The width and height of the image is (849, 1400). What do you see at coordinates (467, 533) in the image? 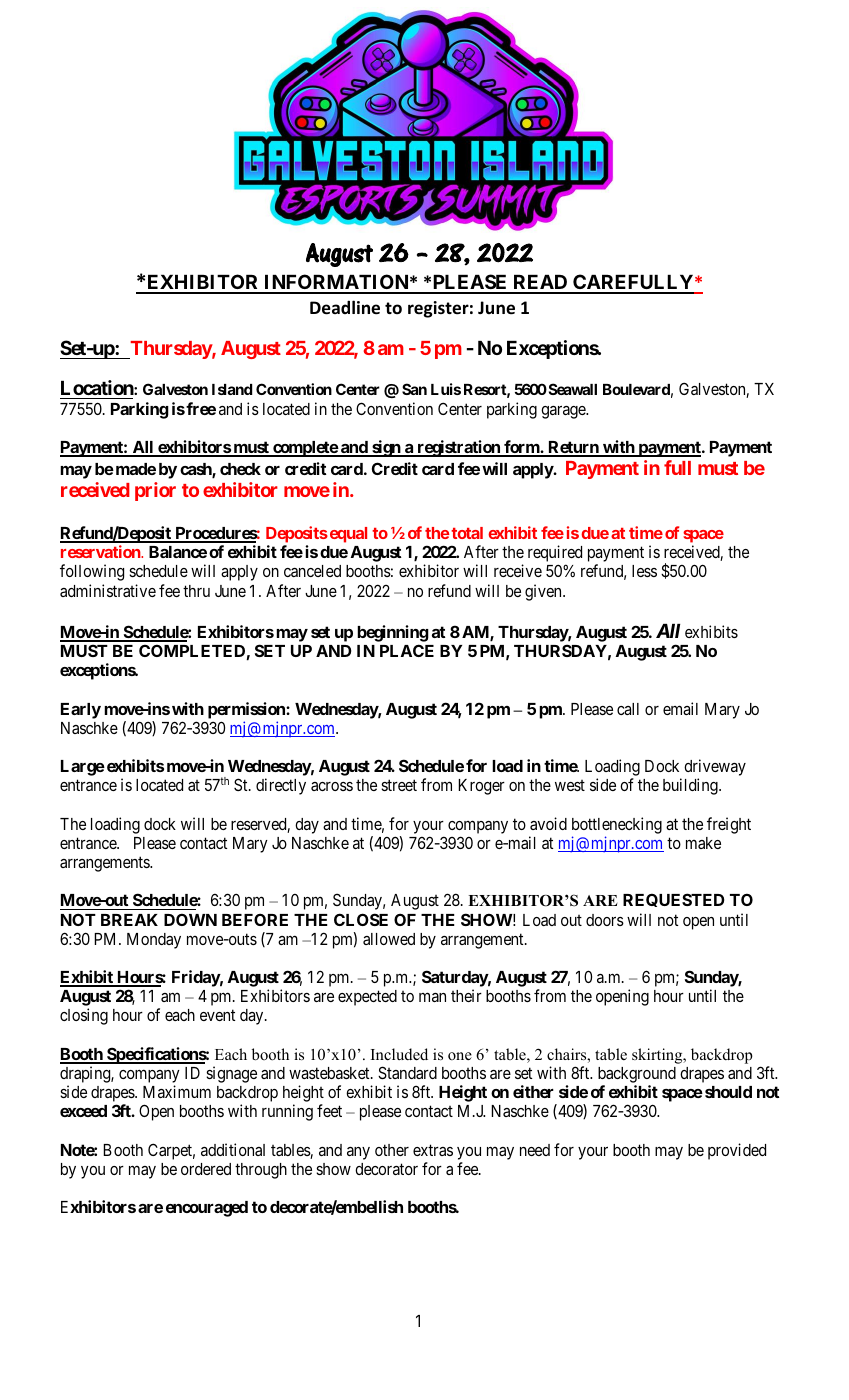
I see `total` at bounding box center [467, 533].
